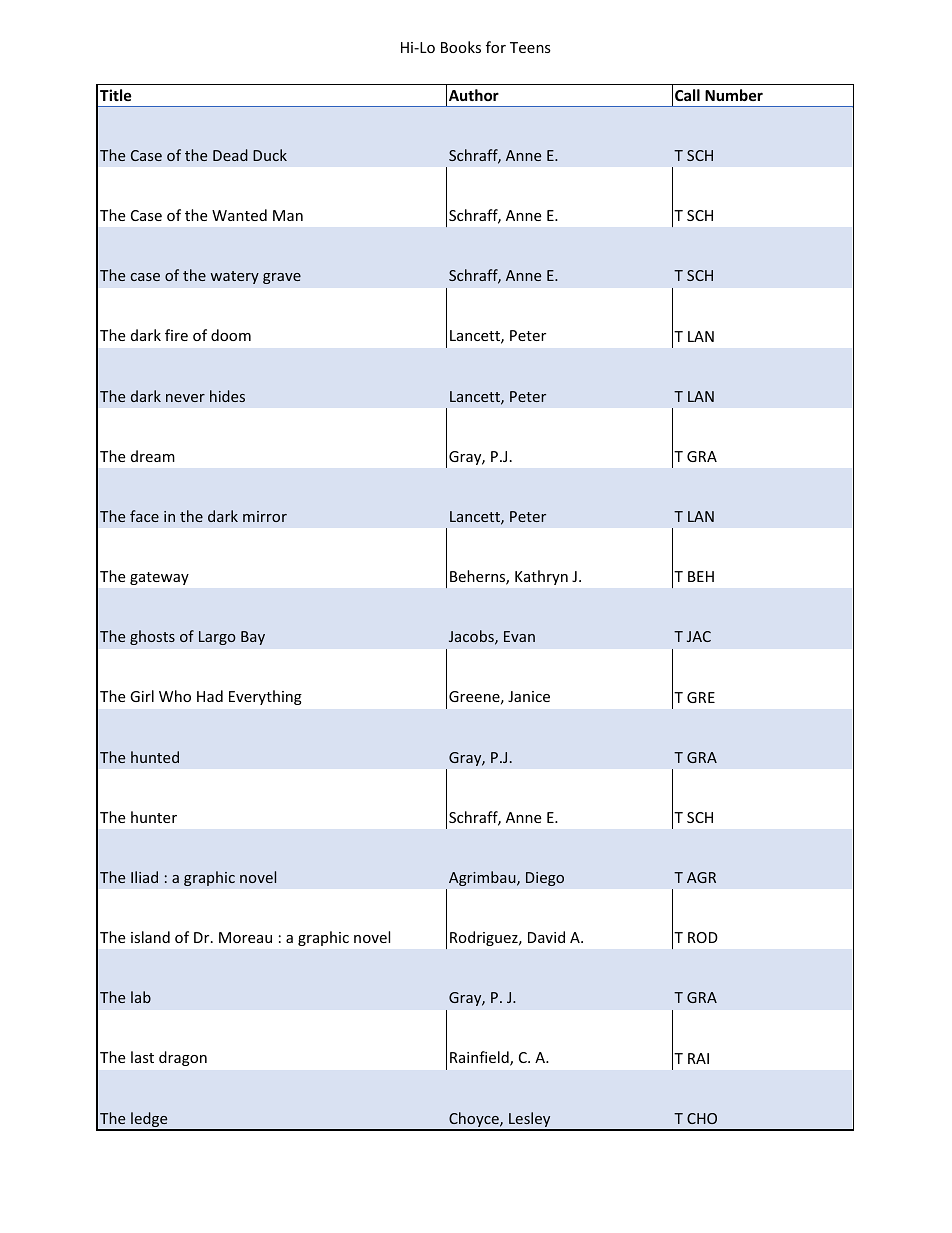 The image size is (952, 1233). I want to click on Lesley, so click(530, 1121).
